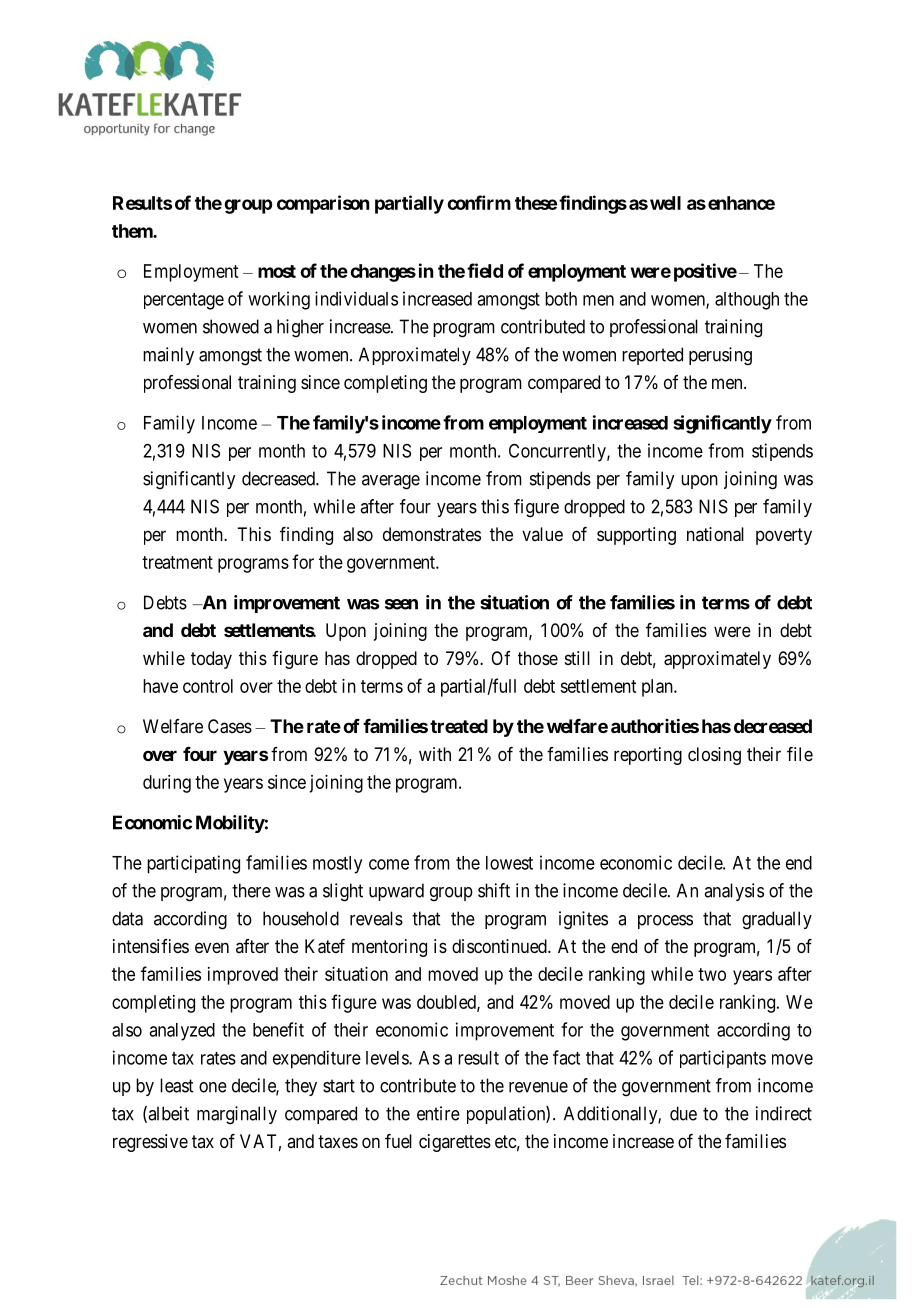  What do you see at coordinates (665, 203) in the screenshot?
I see `well` at bounding box center [665, 203].
